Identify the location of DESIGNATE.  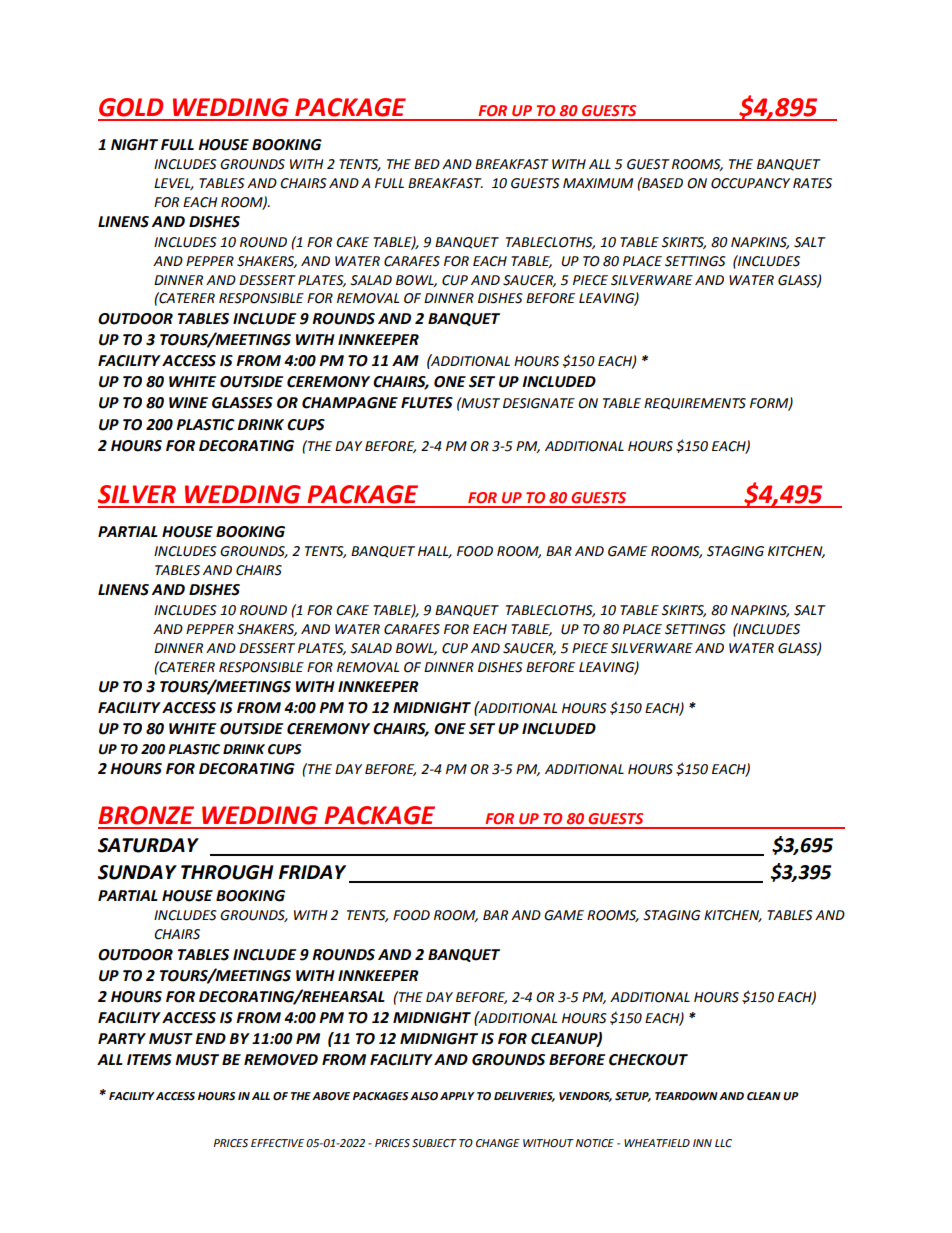
(539, 403).
